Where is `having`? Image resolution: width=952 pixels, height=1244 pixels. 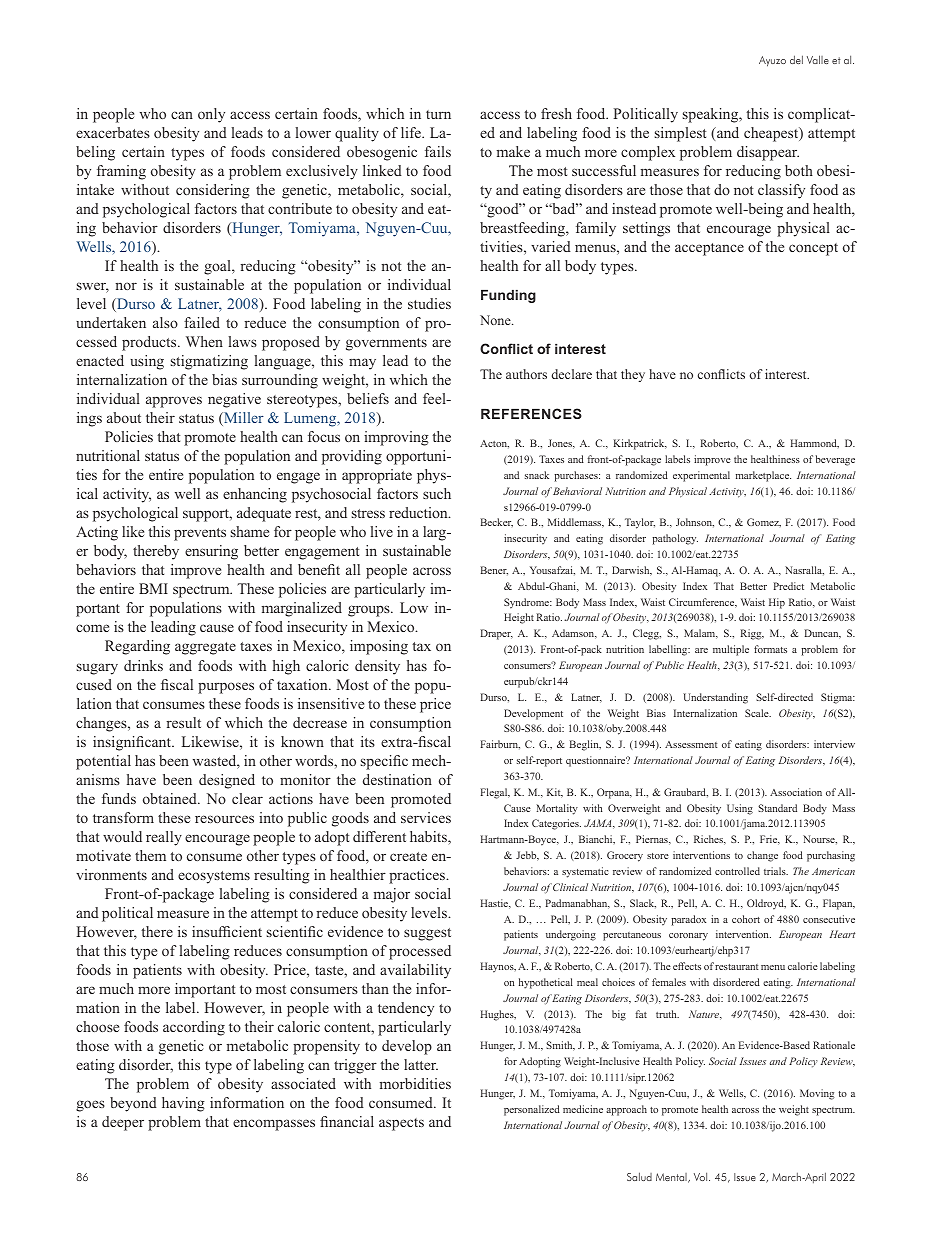
having is located at coordinates (183, 1104).
